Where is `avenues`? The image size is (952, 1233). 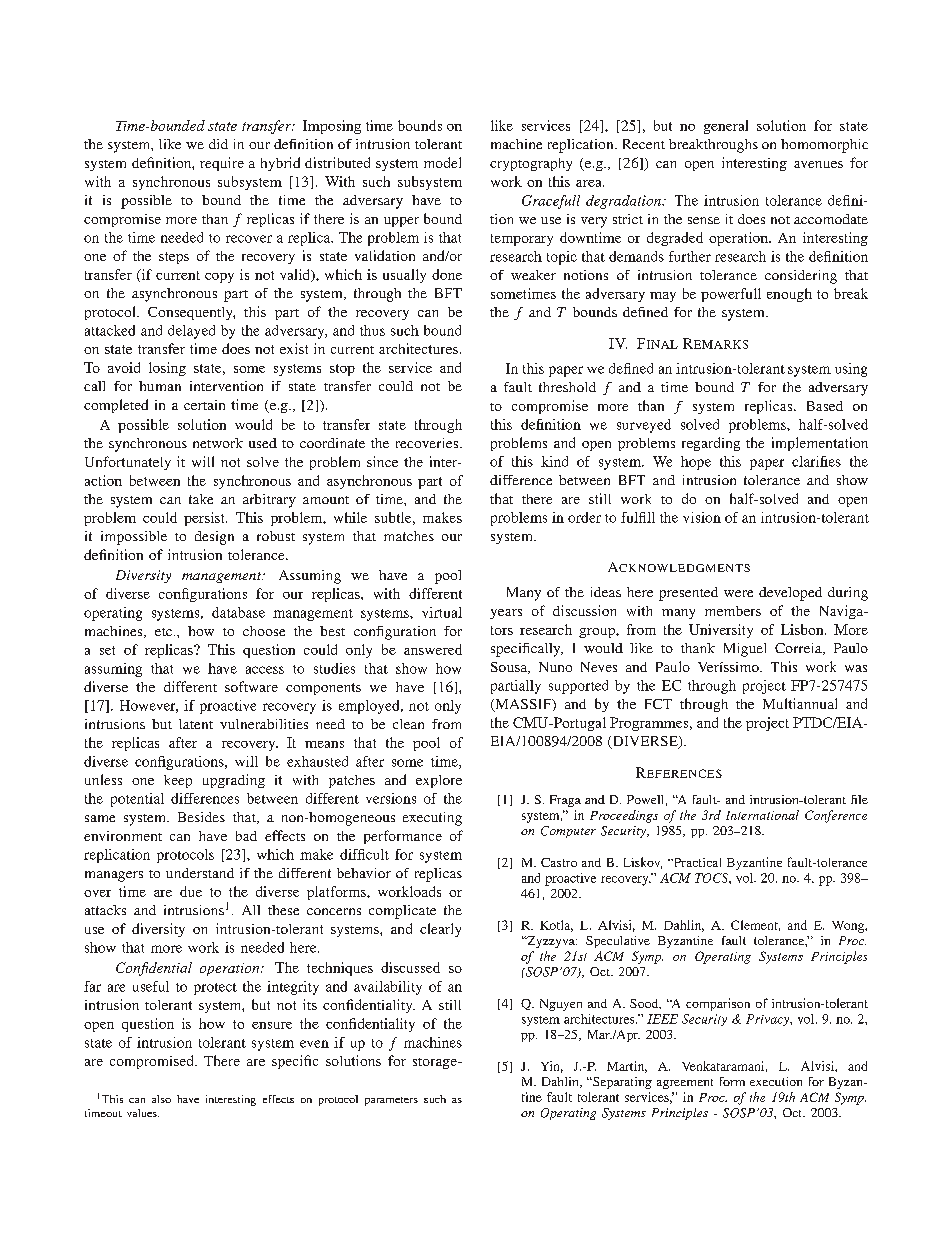
avenues is located at coordinates (818, 164).
